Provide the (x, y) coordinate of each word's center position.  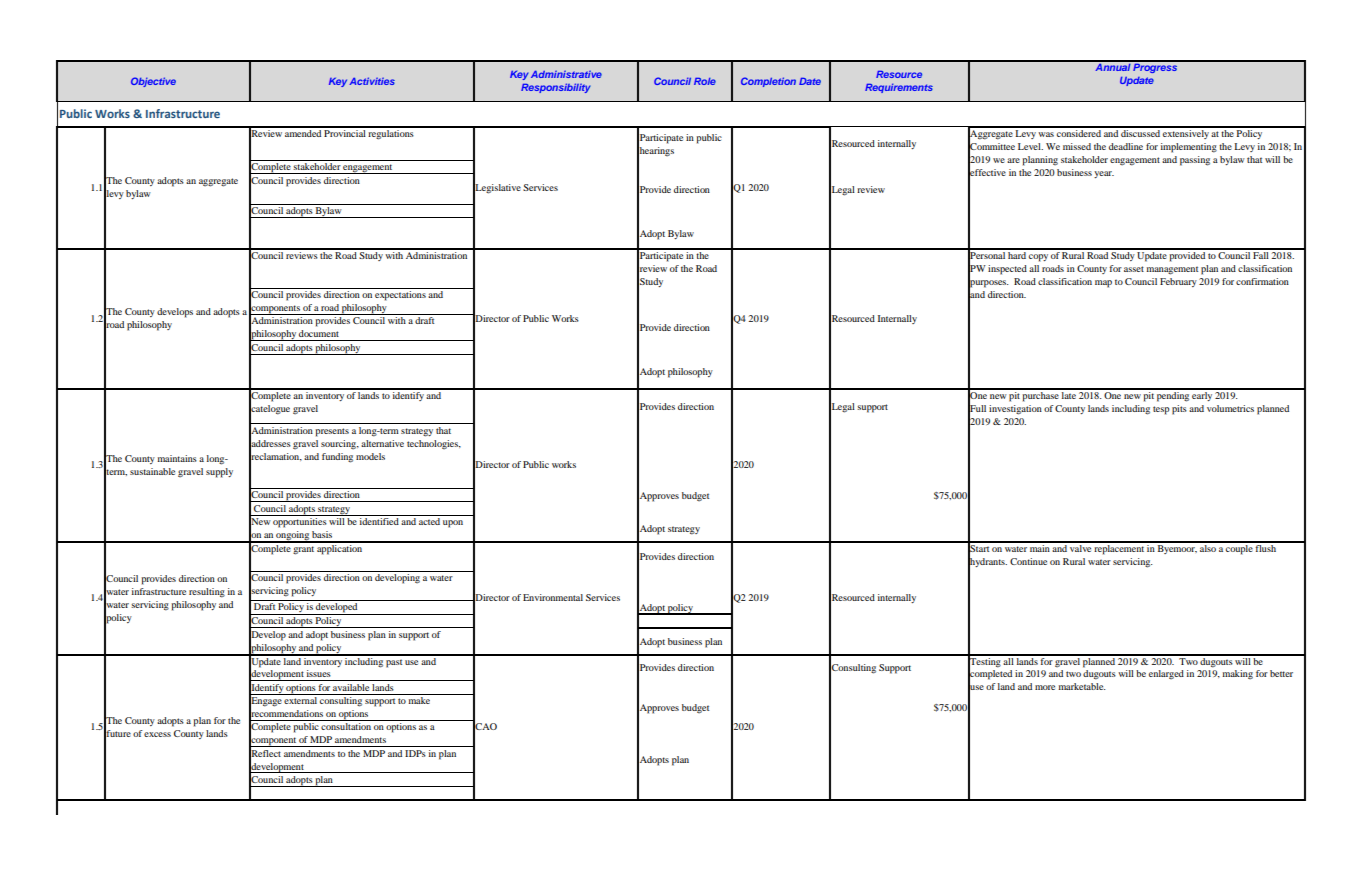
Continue (1028, 561)
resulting (207, 593)
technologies (434, 445)
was (1046, 134)
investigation (1015, 410)
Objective (153, 82)
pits (1179, 410)
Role (705, 81)
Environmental (553, 597)
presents (332, 432)
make (419, 700)
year (1104, 174)
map (1103, 284)
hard (1017, 254)
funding (337, 458)
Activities (372, 81)
